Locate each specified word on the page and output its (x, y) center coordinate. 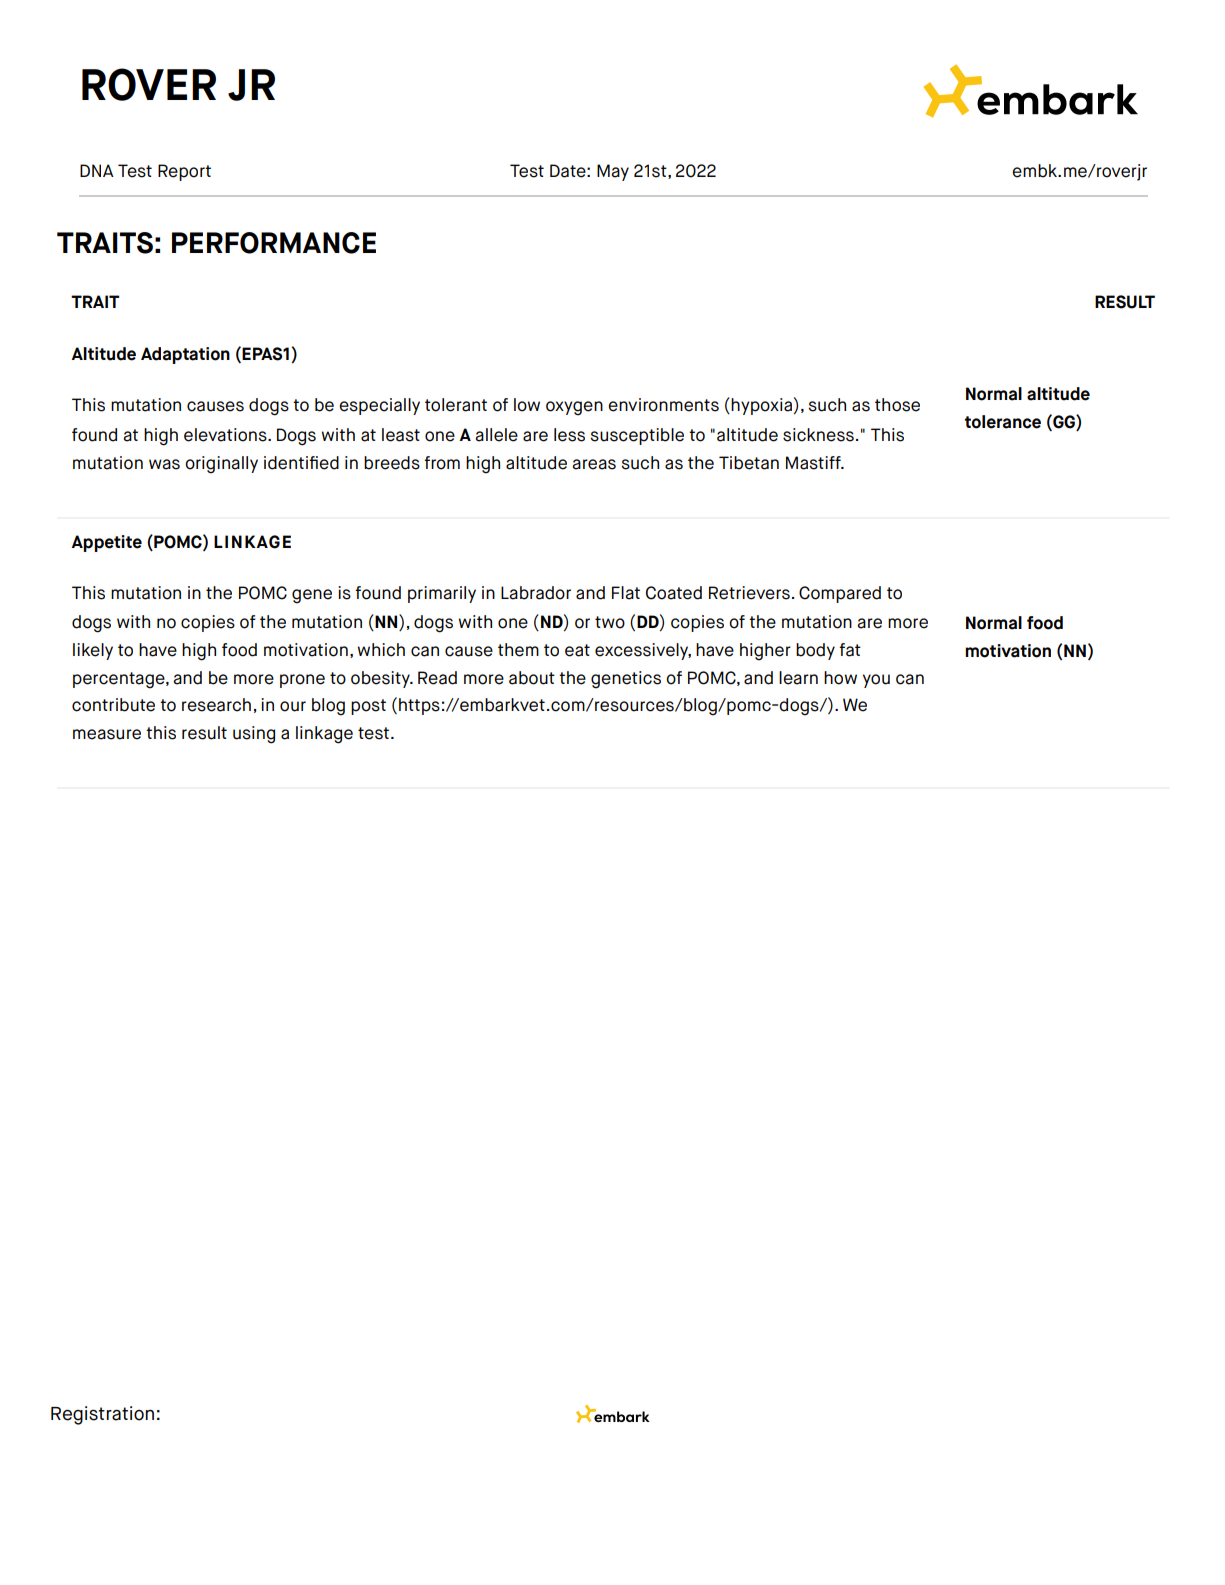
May (613, 172)
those (897, 405)
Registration (102, 1415)
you (876, 681)
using (254, 735)
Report (184, 172)
